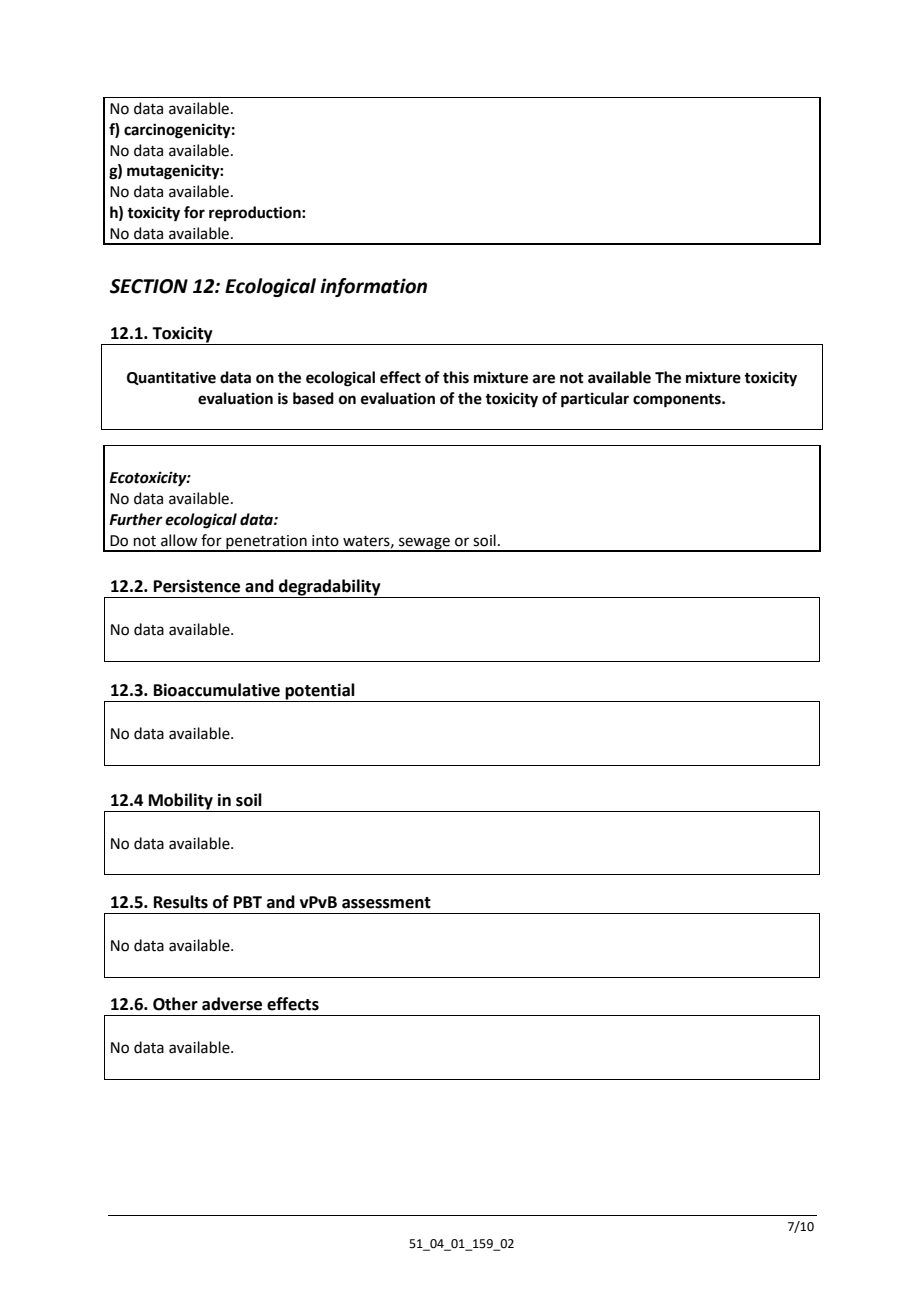  Describe the element at coordinates (320, 692) in the page. I see `potential` at that location.
